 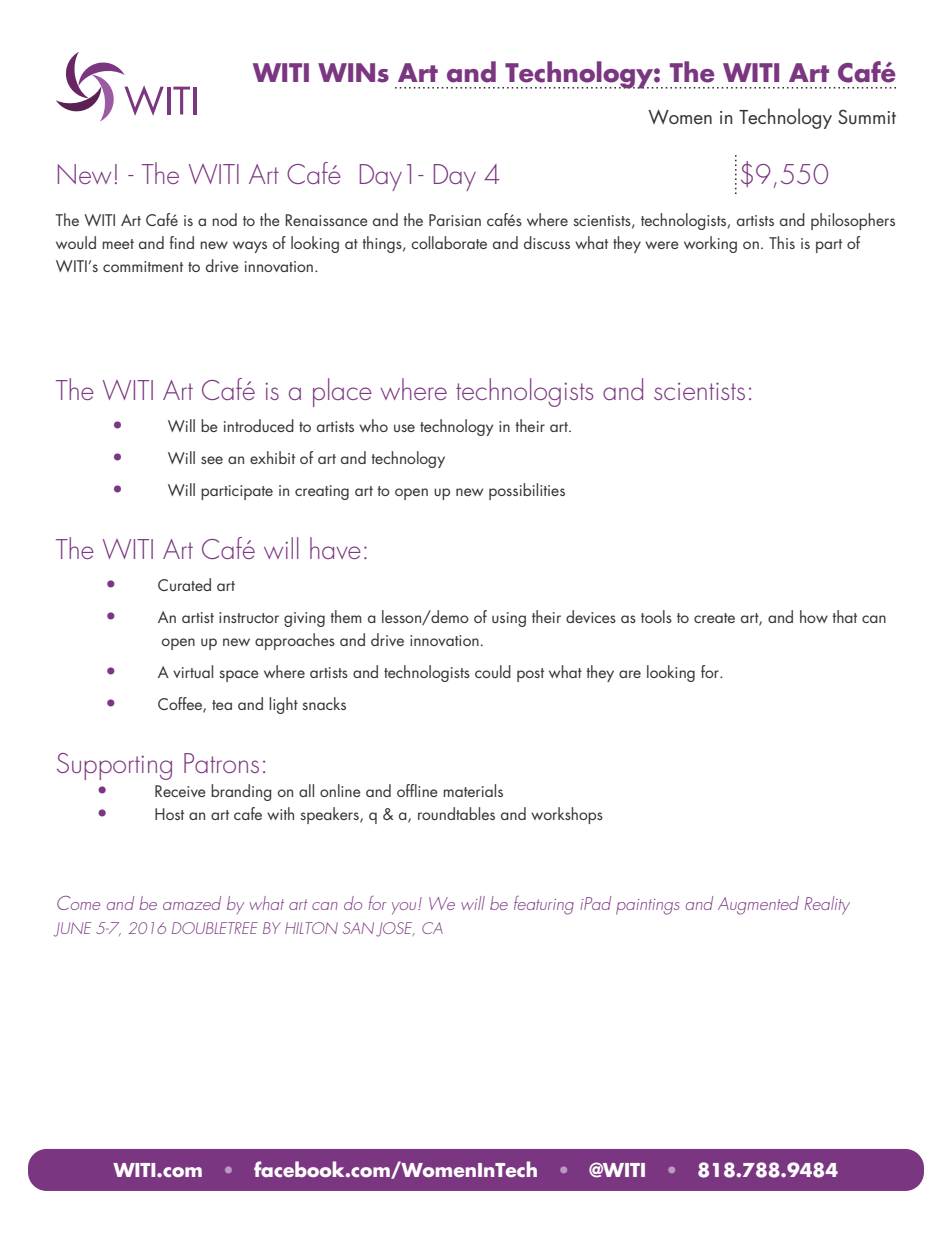 What do you see at coordinates (867, 116) in the screenshot?
I see `Summit` at bounding box center [867, 116].
